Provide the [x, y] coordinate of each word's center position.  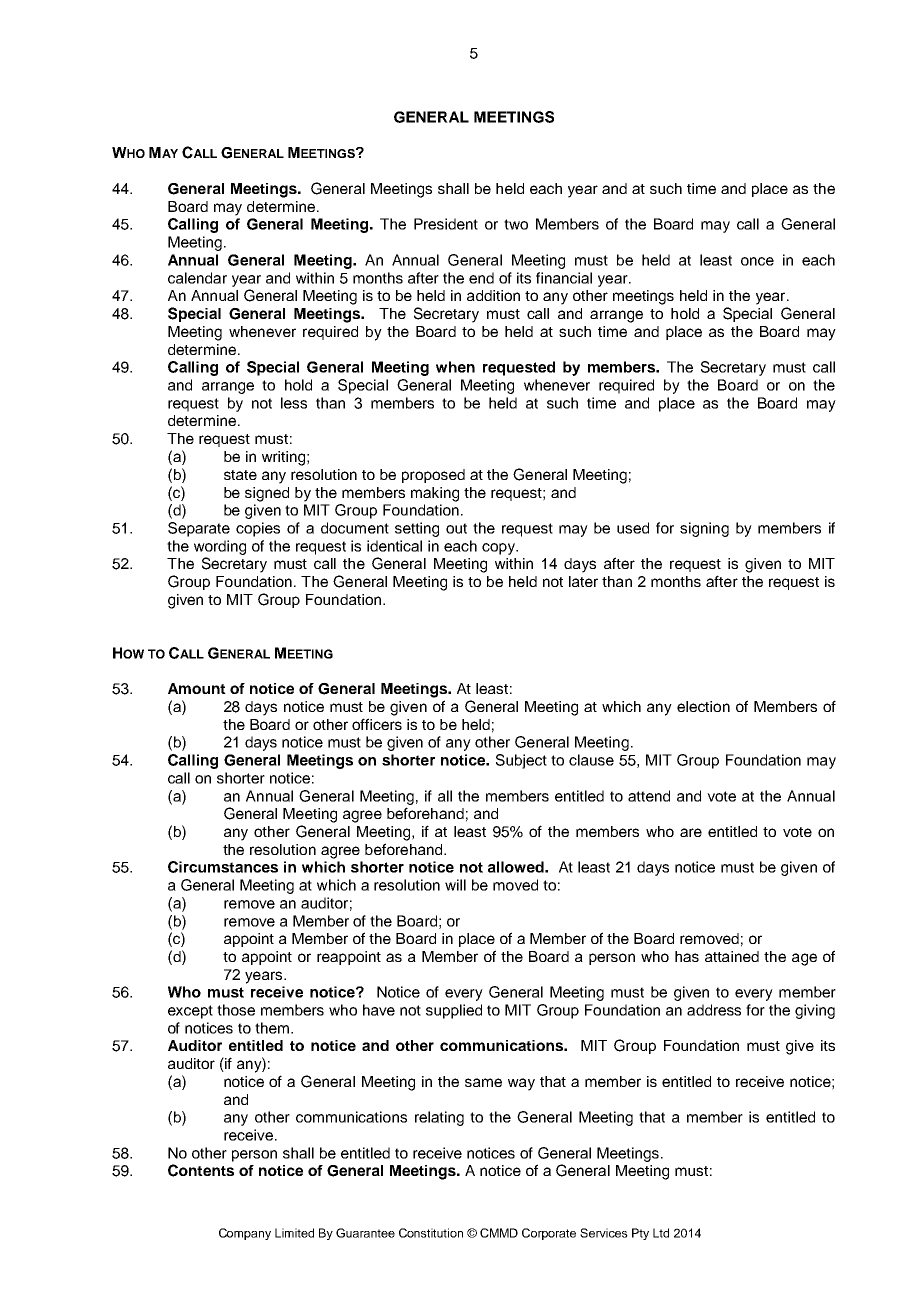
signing [704, 529]
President [446, 224]
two [516, 224]
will [455, 885]
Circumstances [223, 867]
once [757, 261]
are [691, 832]
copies [258, 529]
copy [499, 549]
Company [245, 1234]
